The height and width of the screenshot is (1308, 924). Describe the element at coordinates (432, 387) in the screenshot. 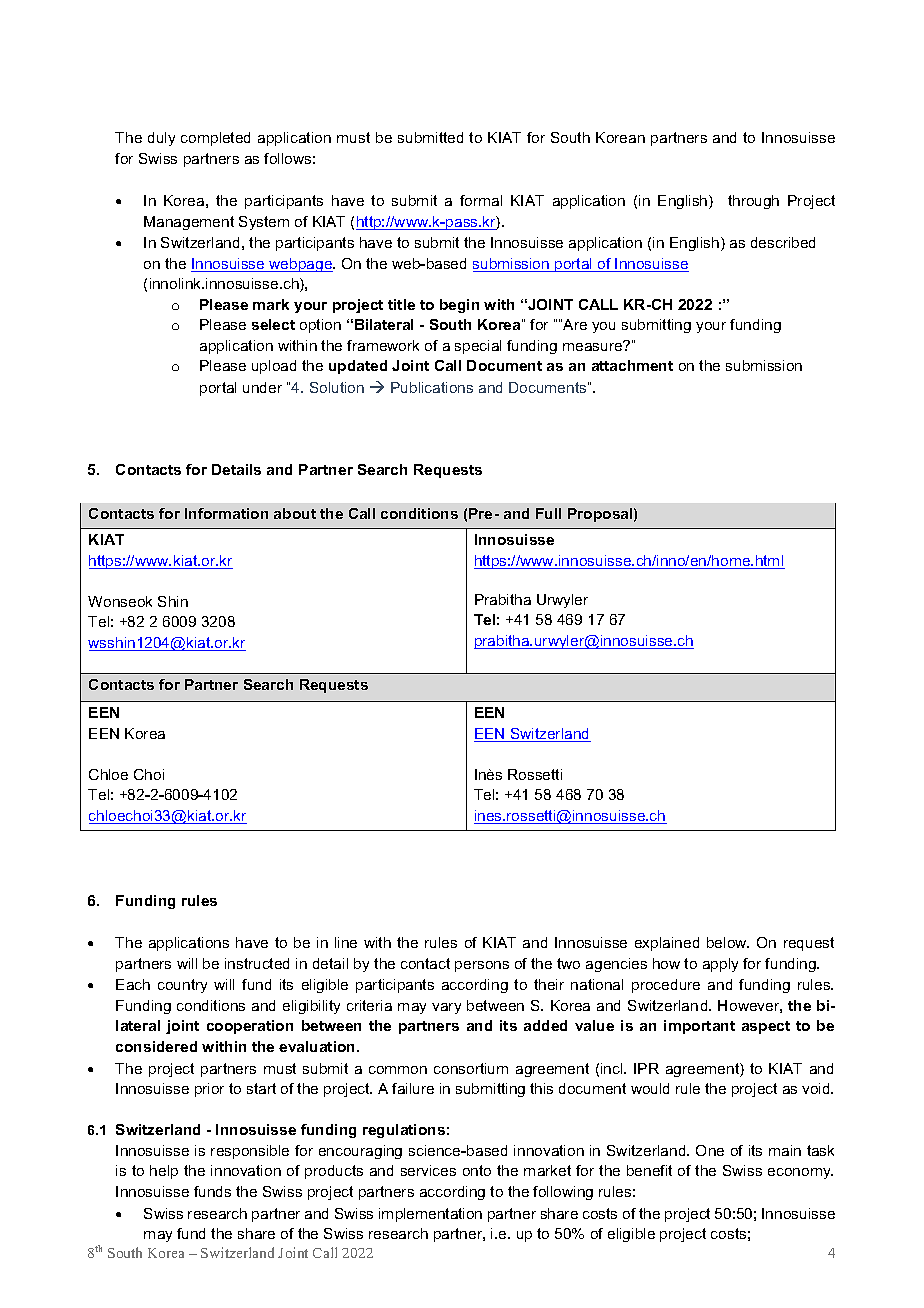

I see `Publications` at that location.
